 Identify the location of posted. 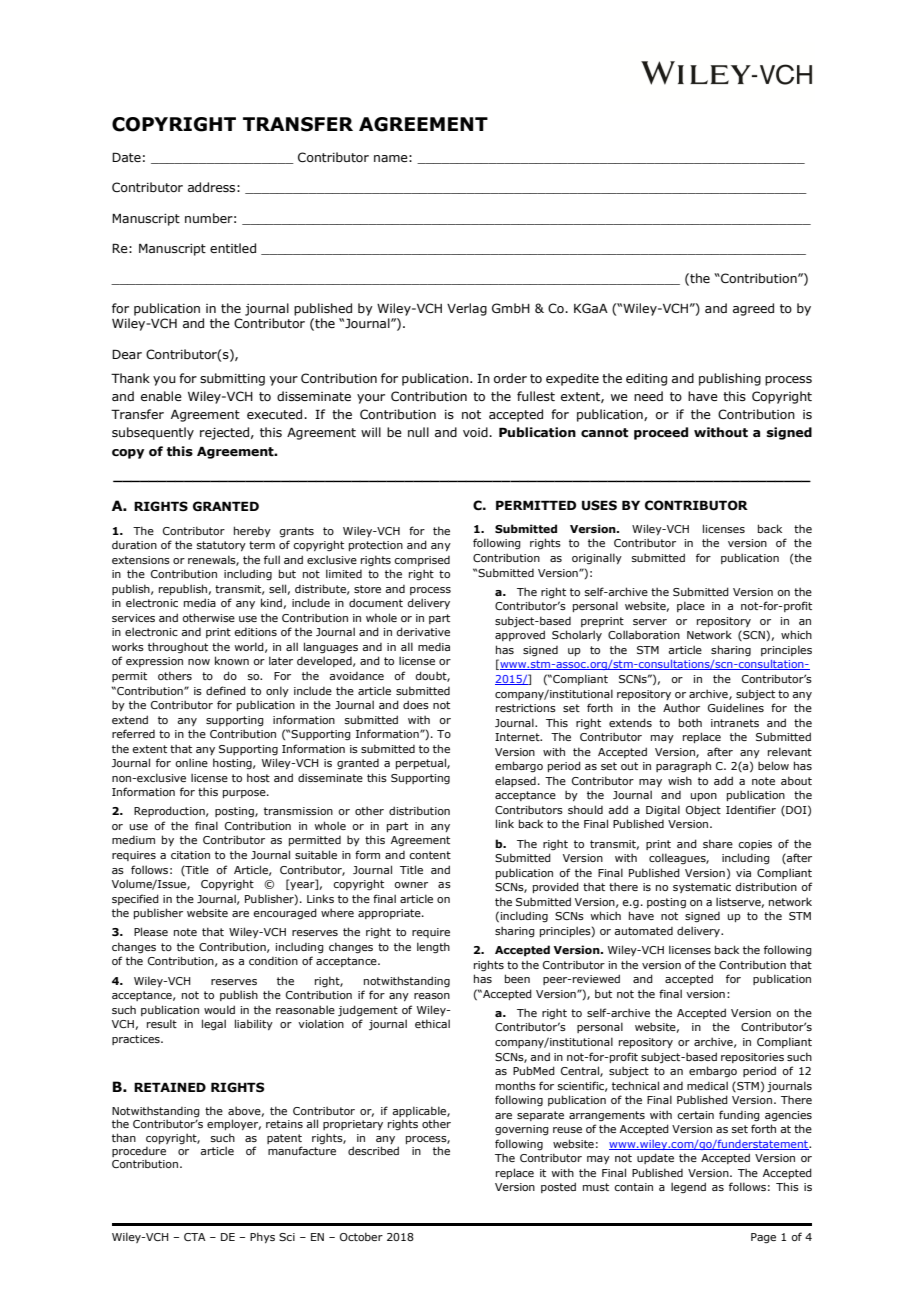
(558, 1187).
